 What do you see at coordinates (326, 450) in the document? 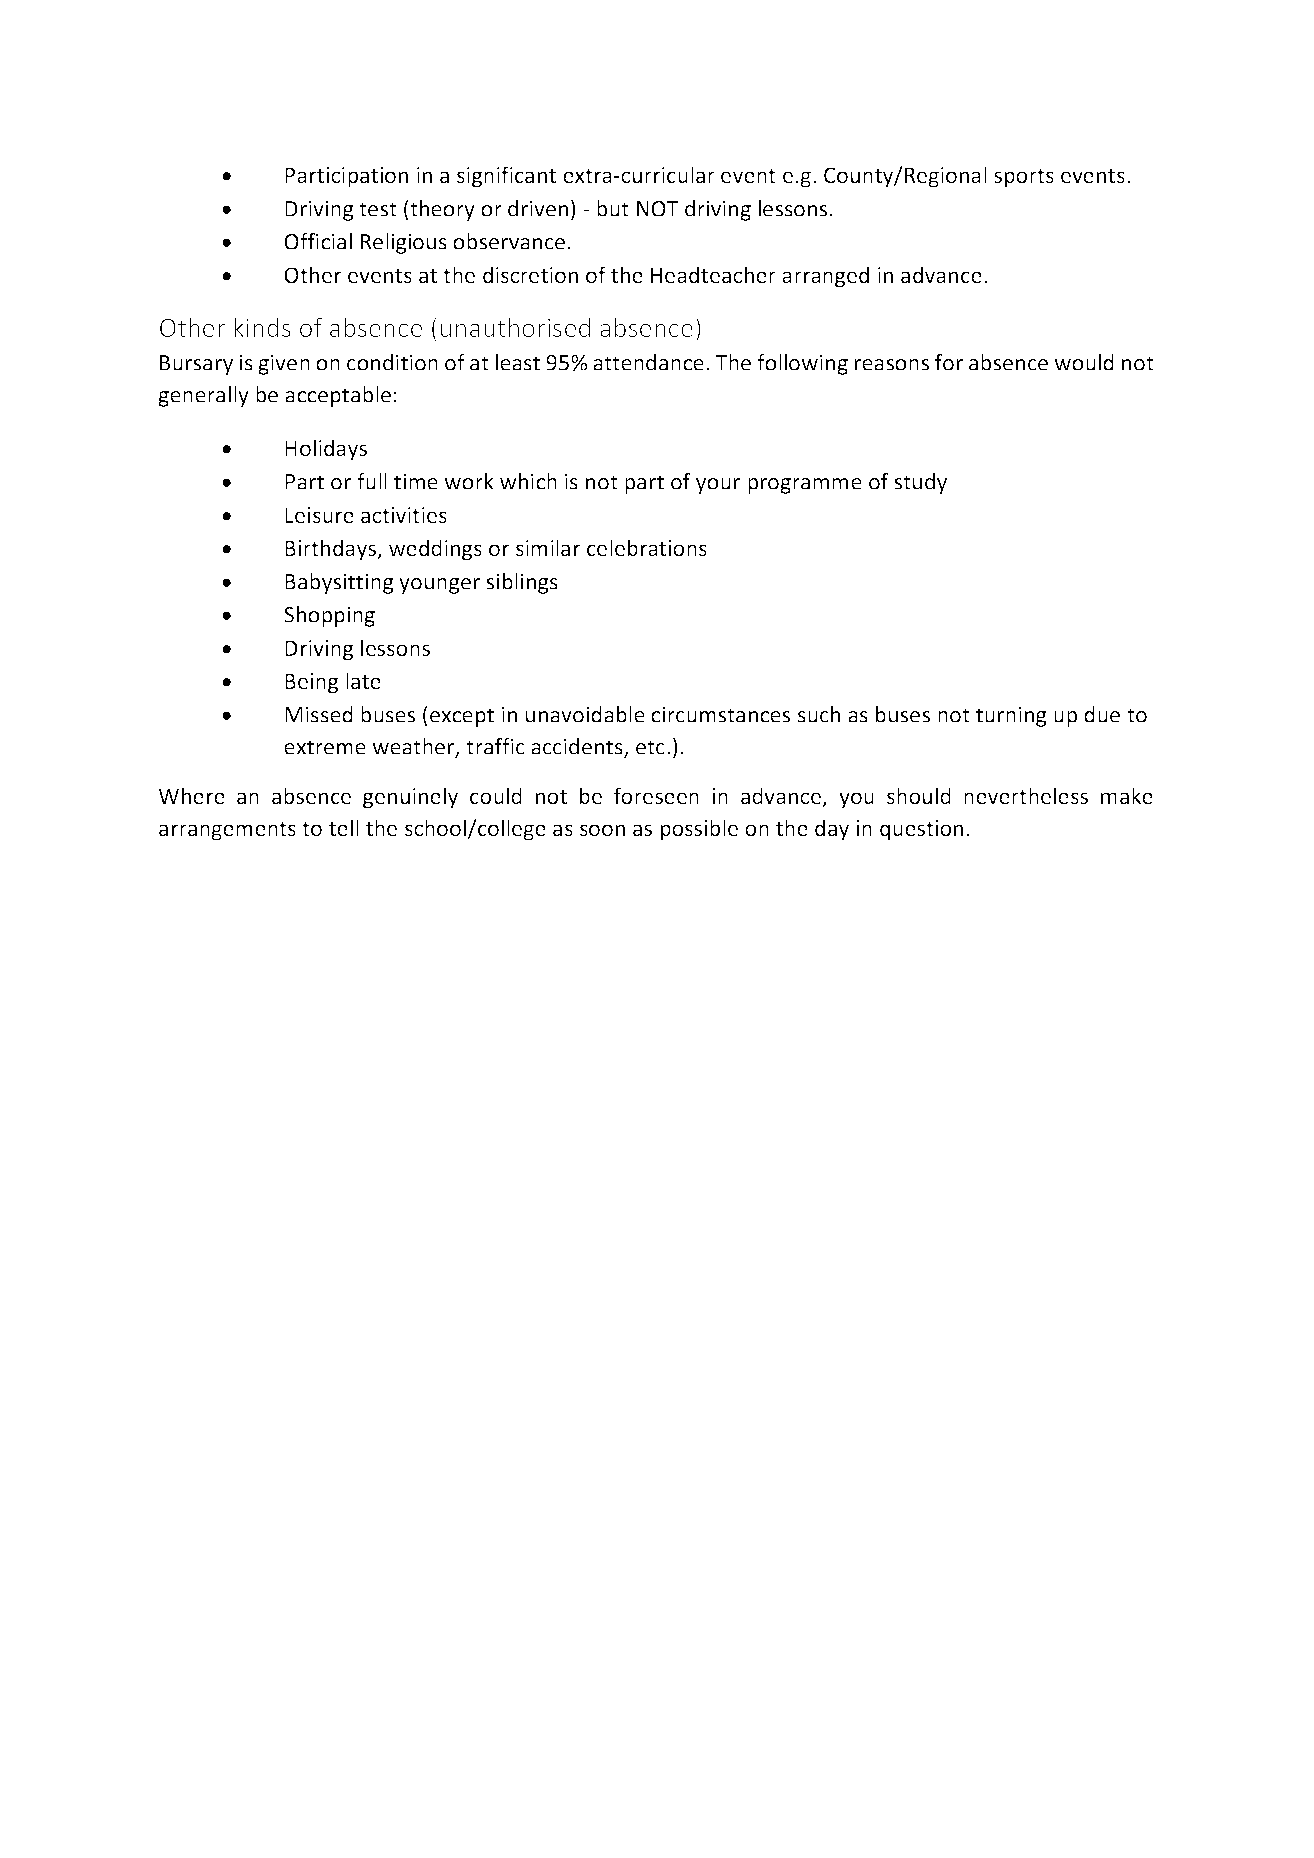
I see `Holidays` at bounding box center [326, 450].
